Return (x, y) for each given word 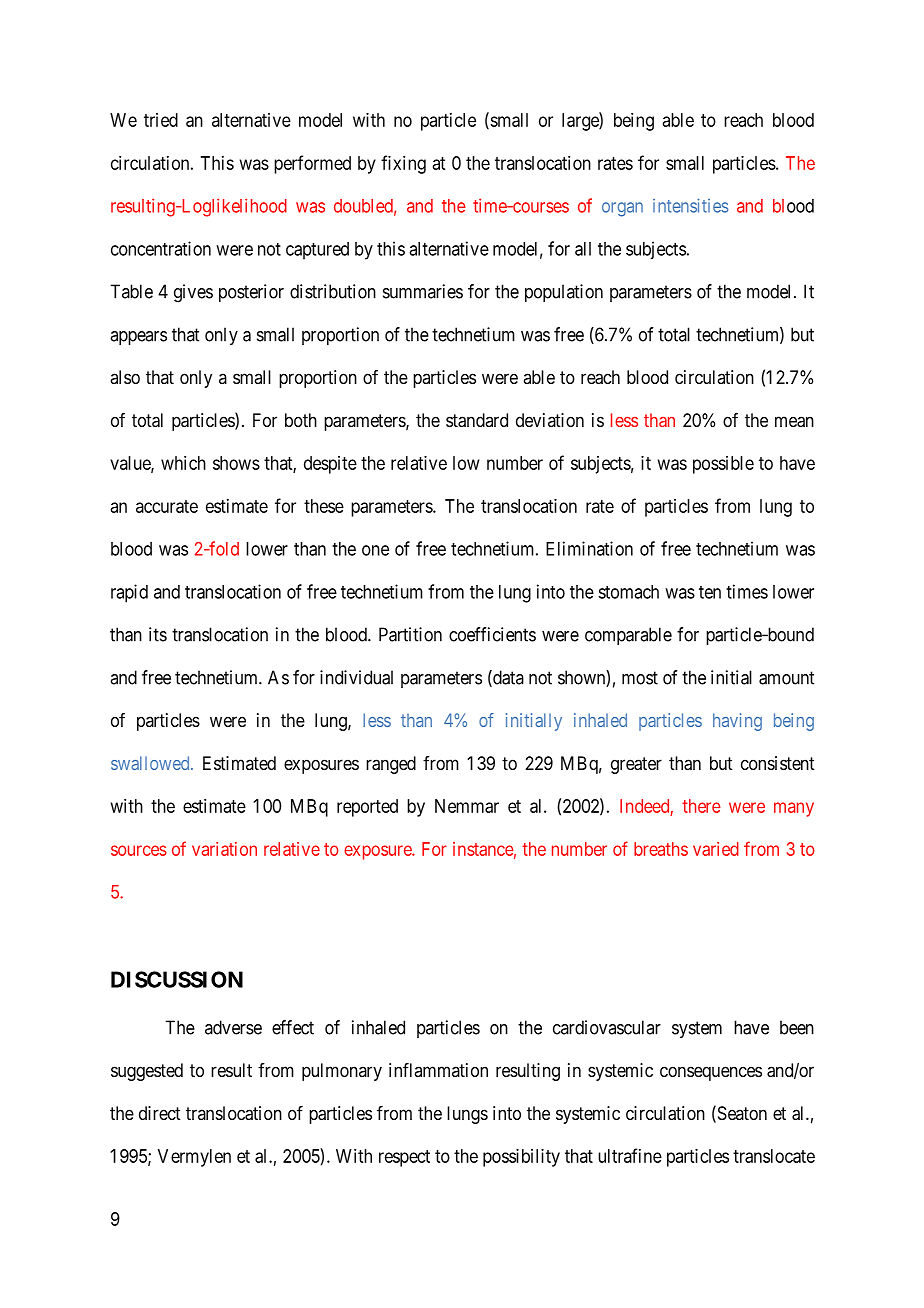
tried (161, 120)
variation (224, 849)
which (183, 463)
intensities (690, 206)
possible (723, 465)
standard (477, 420)
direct (160, 1113)
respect (404, 1158)
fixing (403, 164)
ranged (391, 765)
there (701, 806)
